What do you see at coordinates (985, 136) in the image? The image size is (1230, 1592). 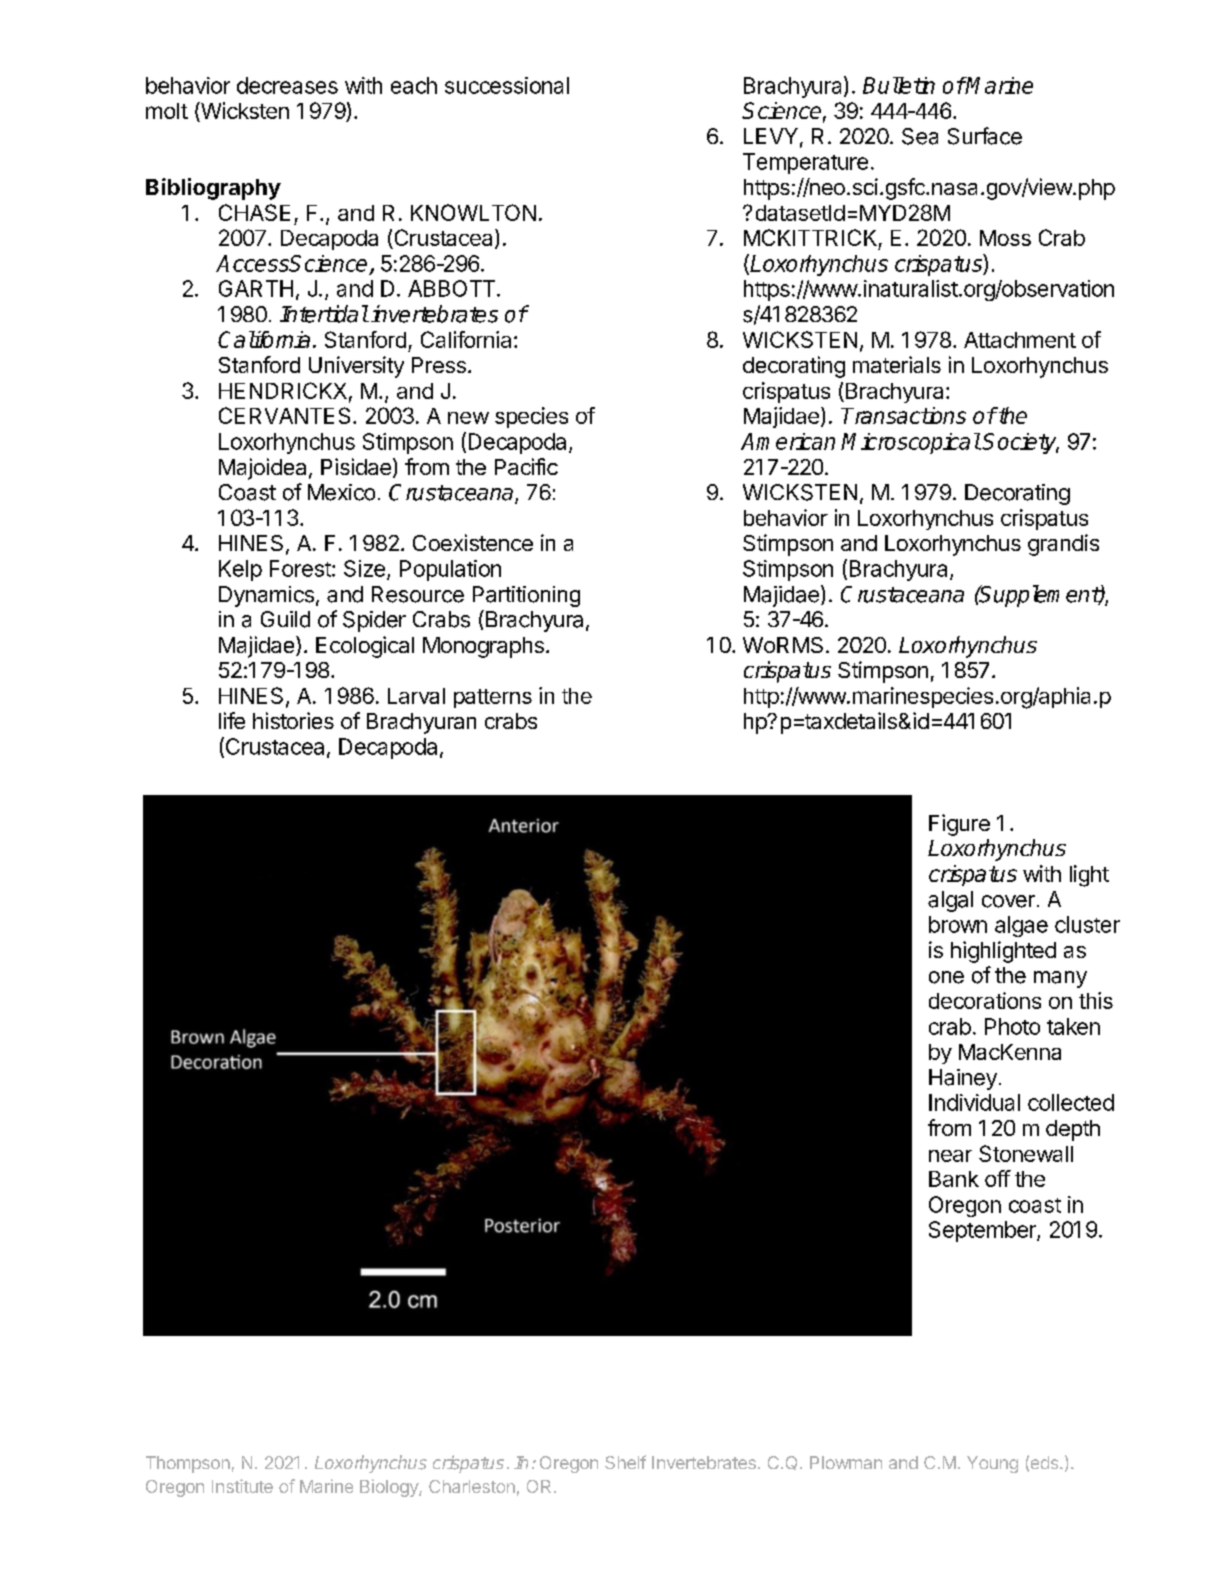 I see `Surface` at bounding box center [985, 136].
